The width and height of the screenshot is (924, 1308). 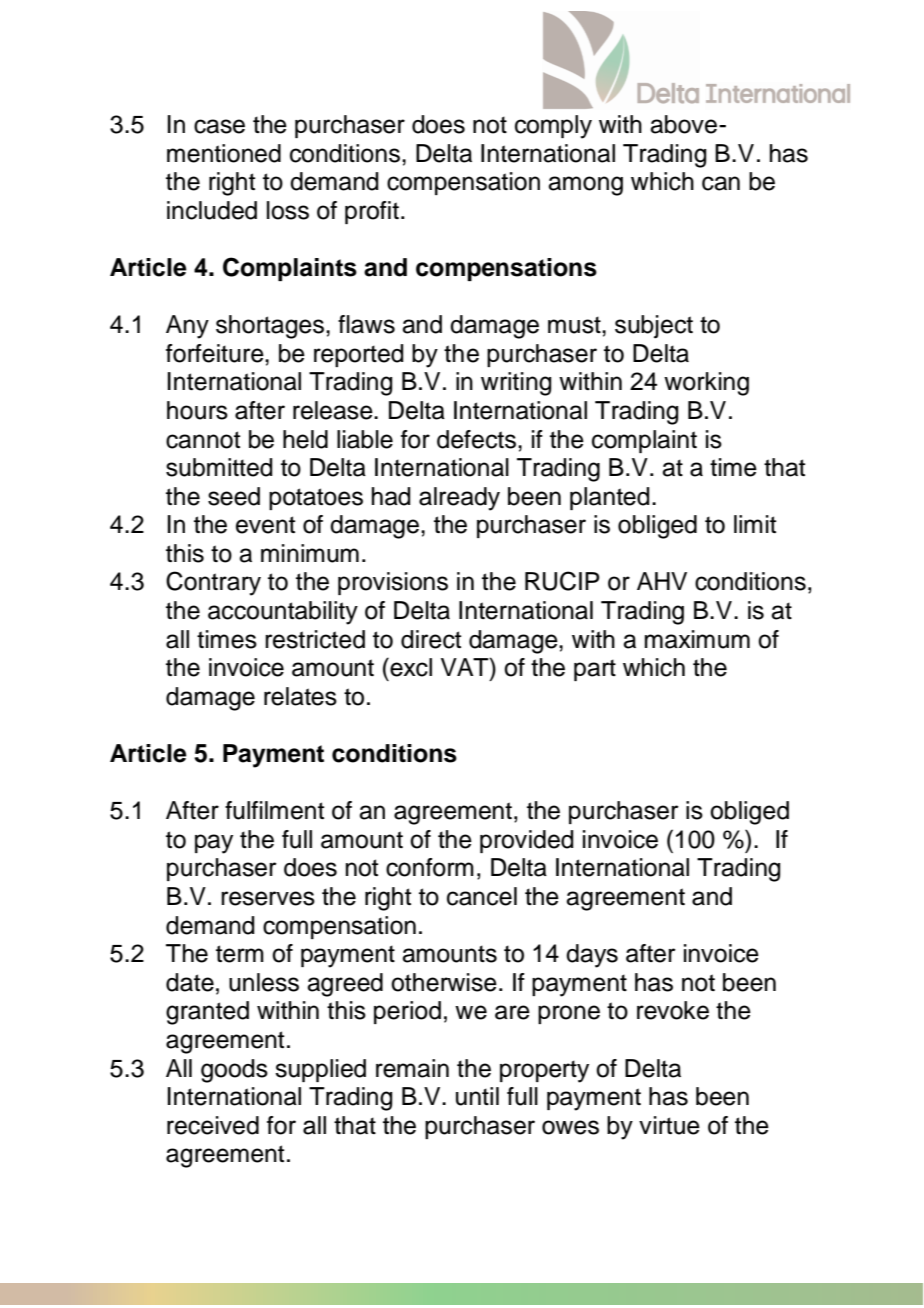 What do you see at coordinates (527, 841) in the screenshot?
I see `provided` at bounding box center [527, 841].
